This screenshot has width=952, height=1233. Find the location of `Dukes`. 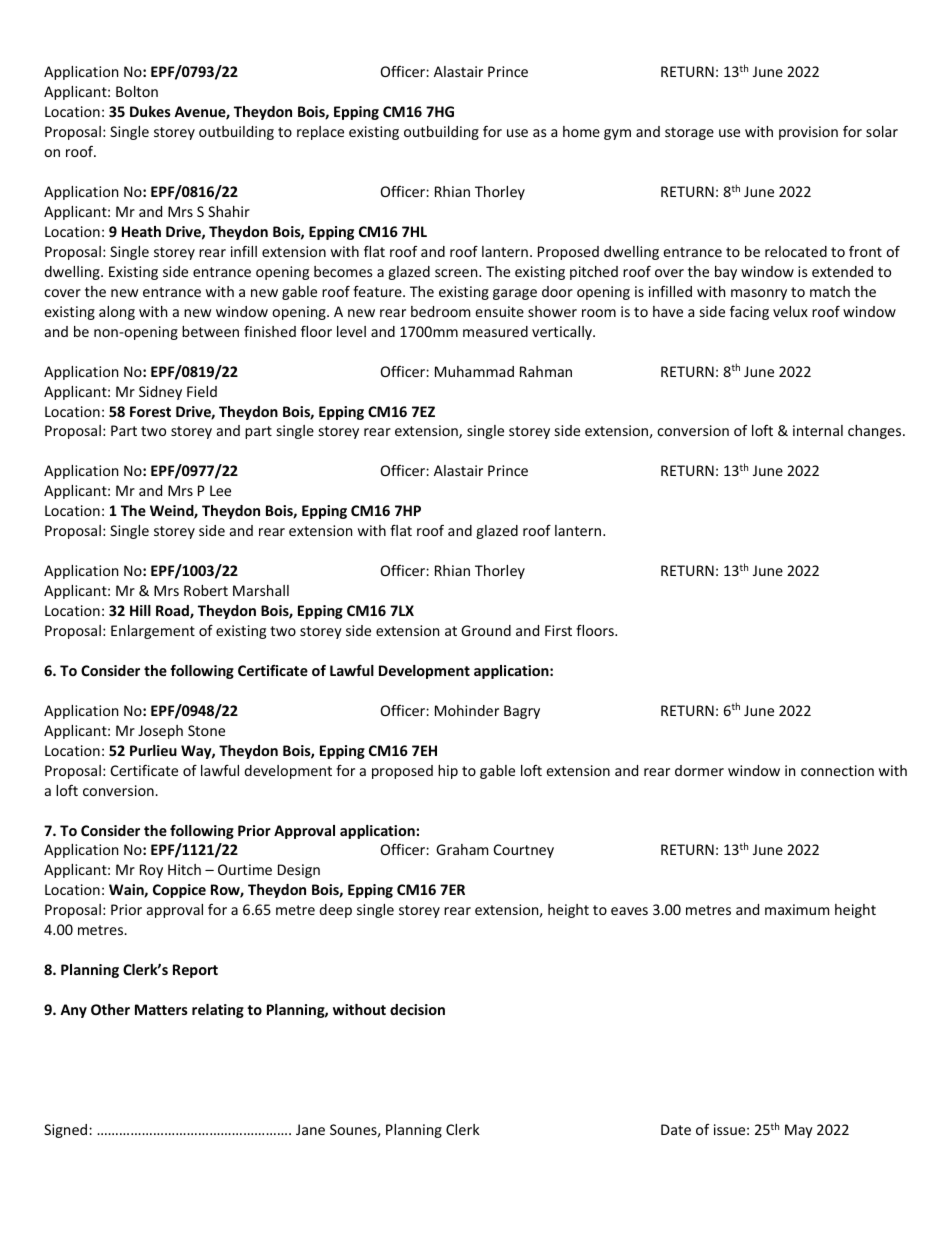

Dukes is located at coordinates (150, 111).
